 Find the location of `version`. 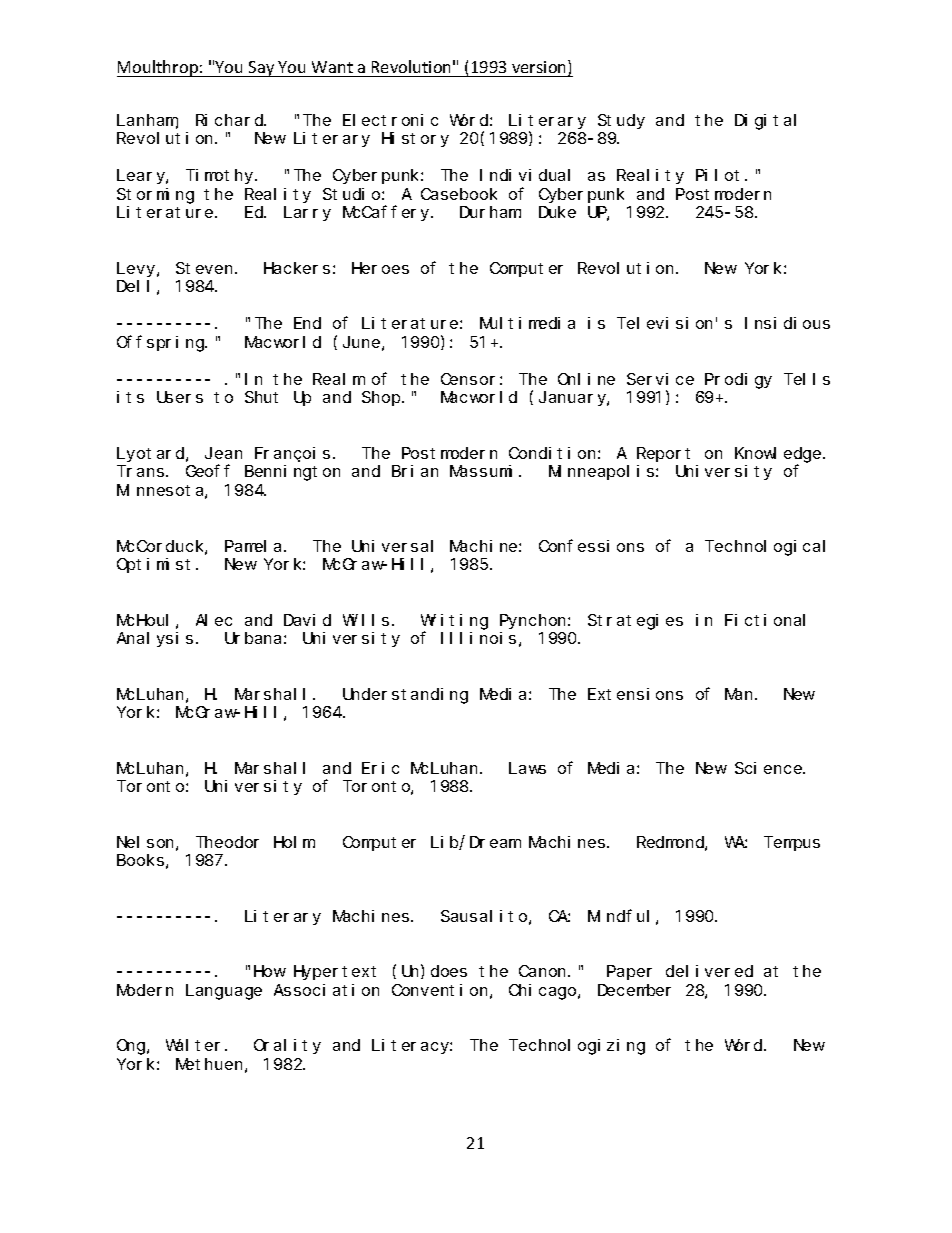

version is located at coordinates (540, 68).
